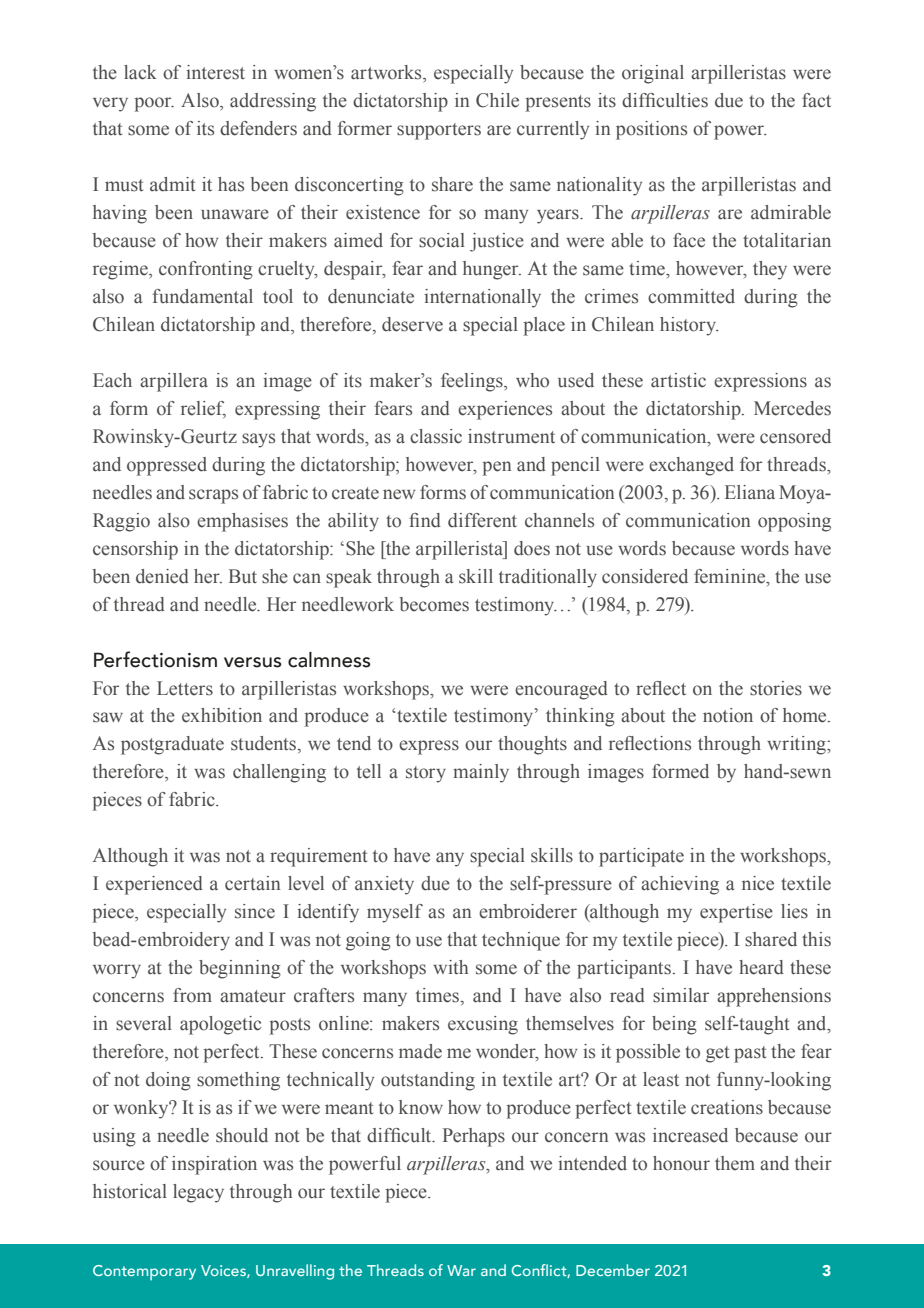 This page has width=924, height=1308. I want to click on becomes, so click(434, 604).
